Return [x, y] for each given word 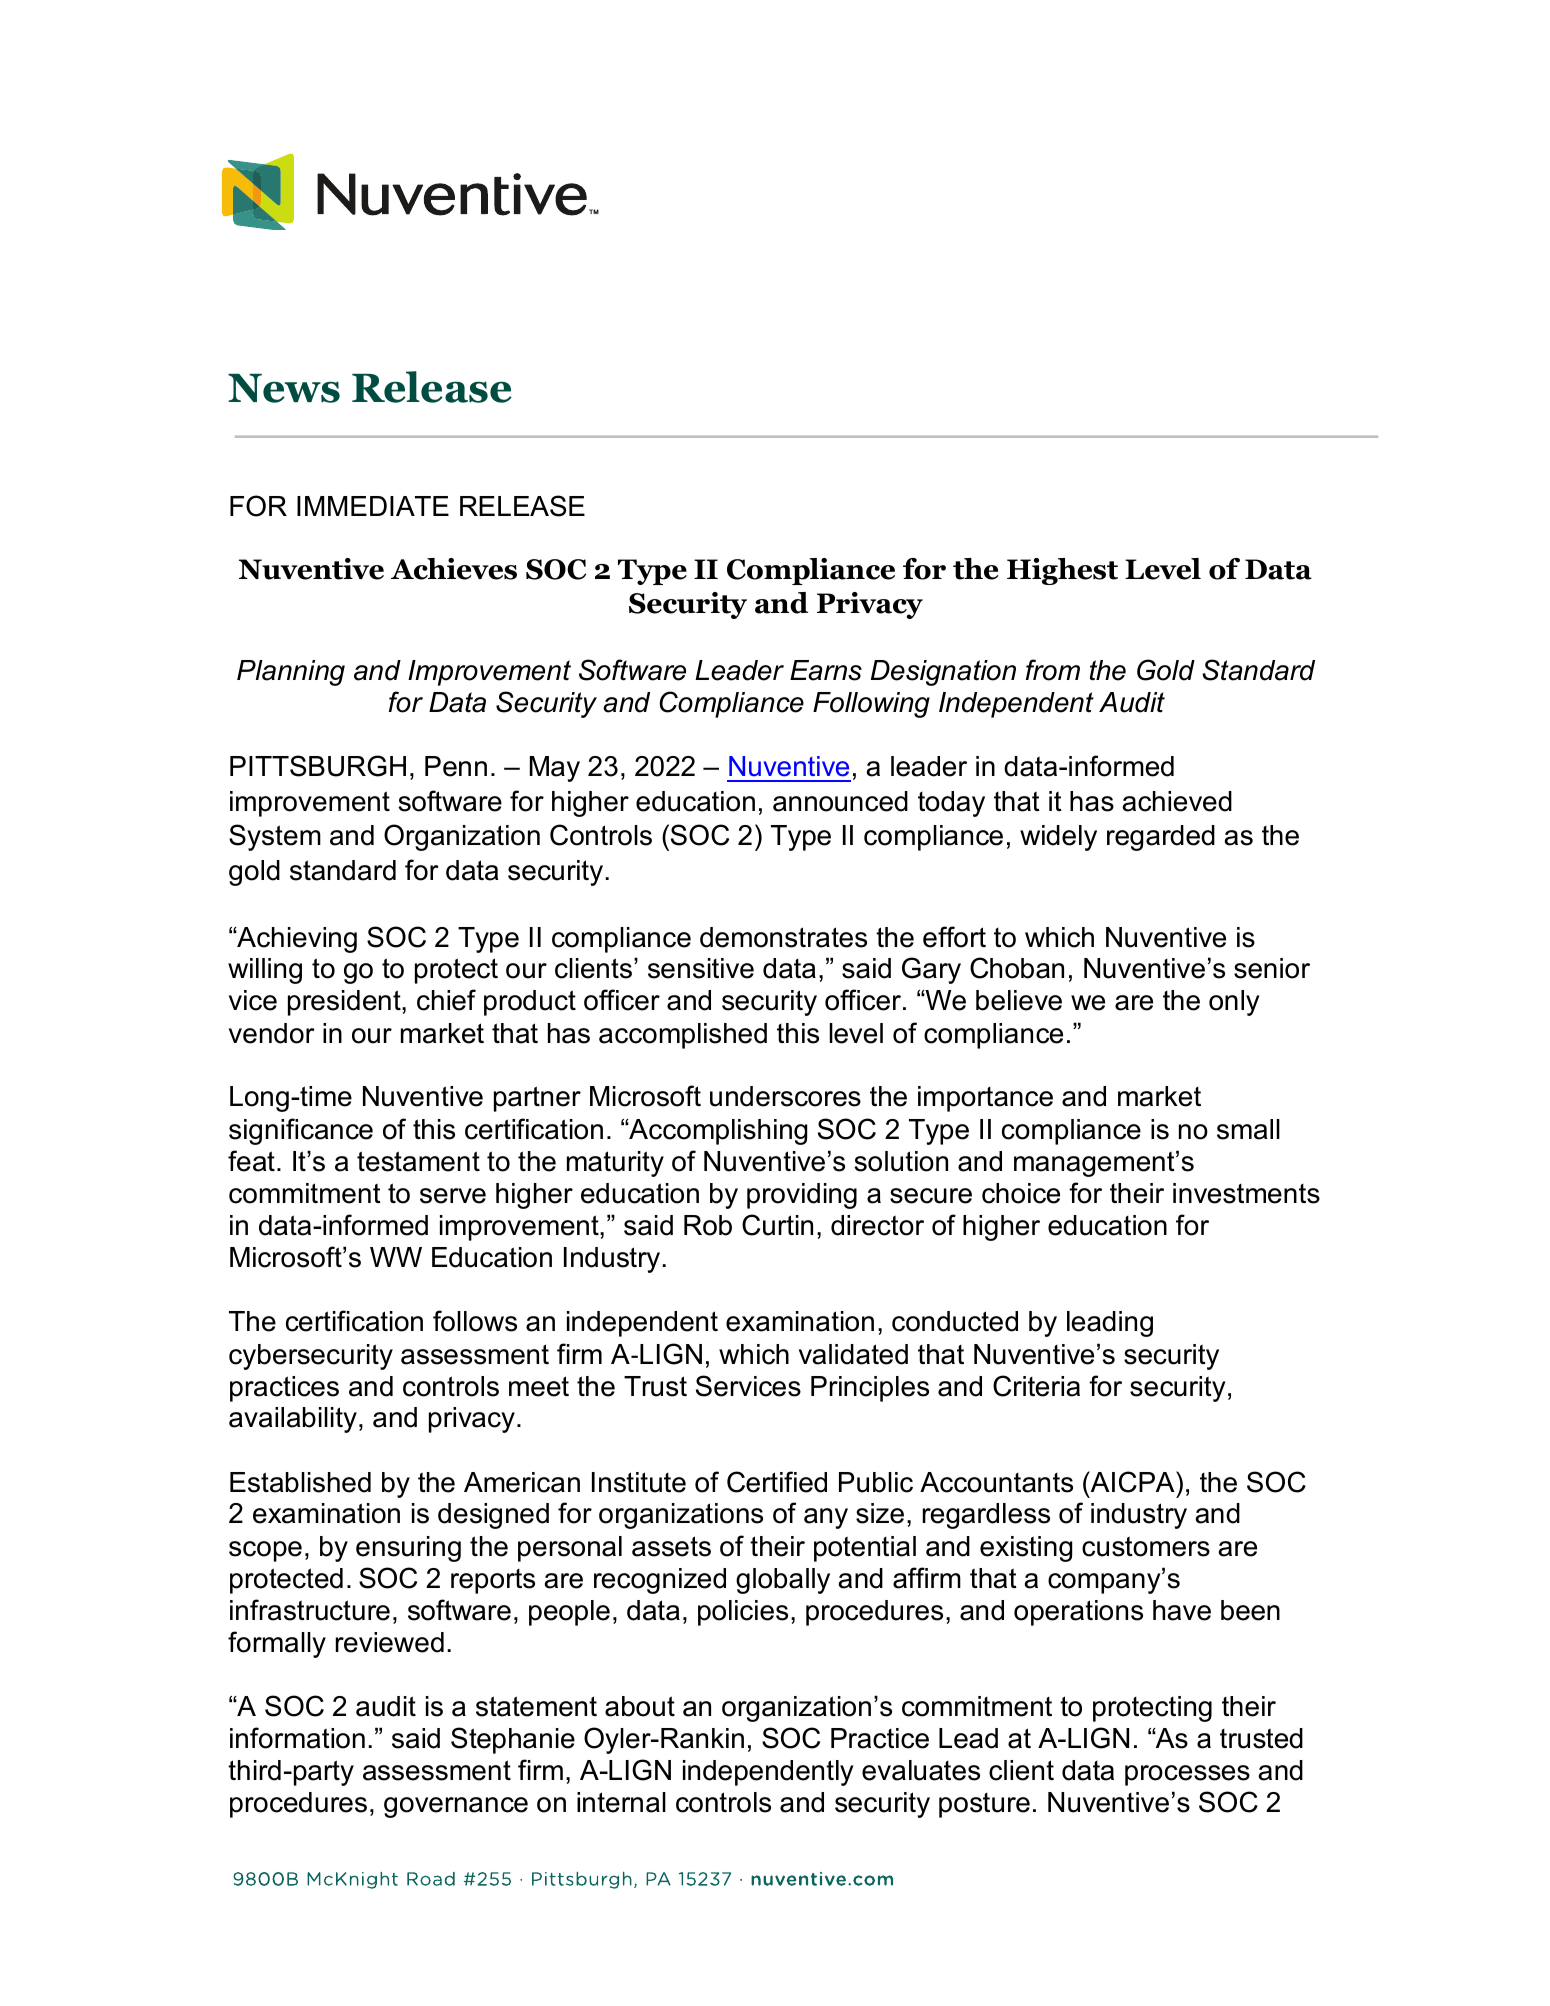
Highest [1062, 571]
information [297, 1738]
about [640, 1706]
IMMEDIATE [373, 506]
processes [1187, 1775]
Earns [826, 670]
